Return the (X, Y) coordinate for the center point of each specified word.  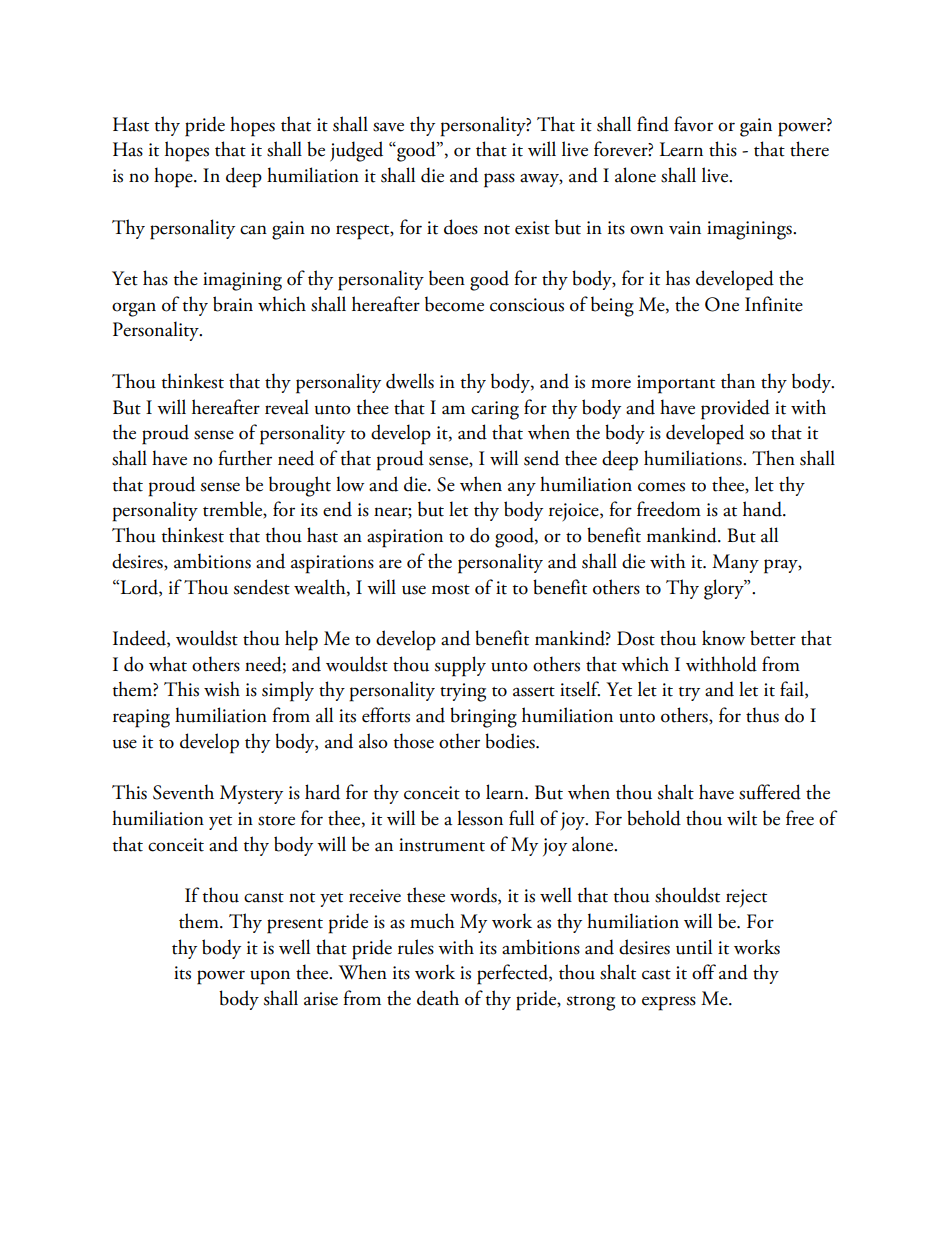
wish (222, 689)
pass (499, 180)
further (245, 458)
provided (735, 409)
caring (495, 410)
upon (270, 977)
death (438, 998)
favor (693, 124)
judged (356, 151)
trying (463, 692)
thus (762, 715)
